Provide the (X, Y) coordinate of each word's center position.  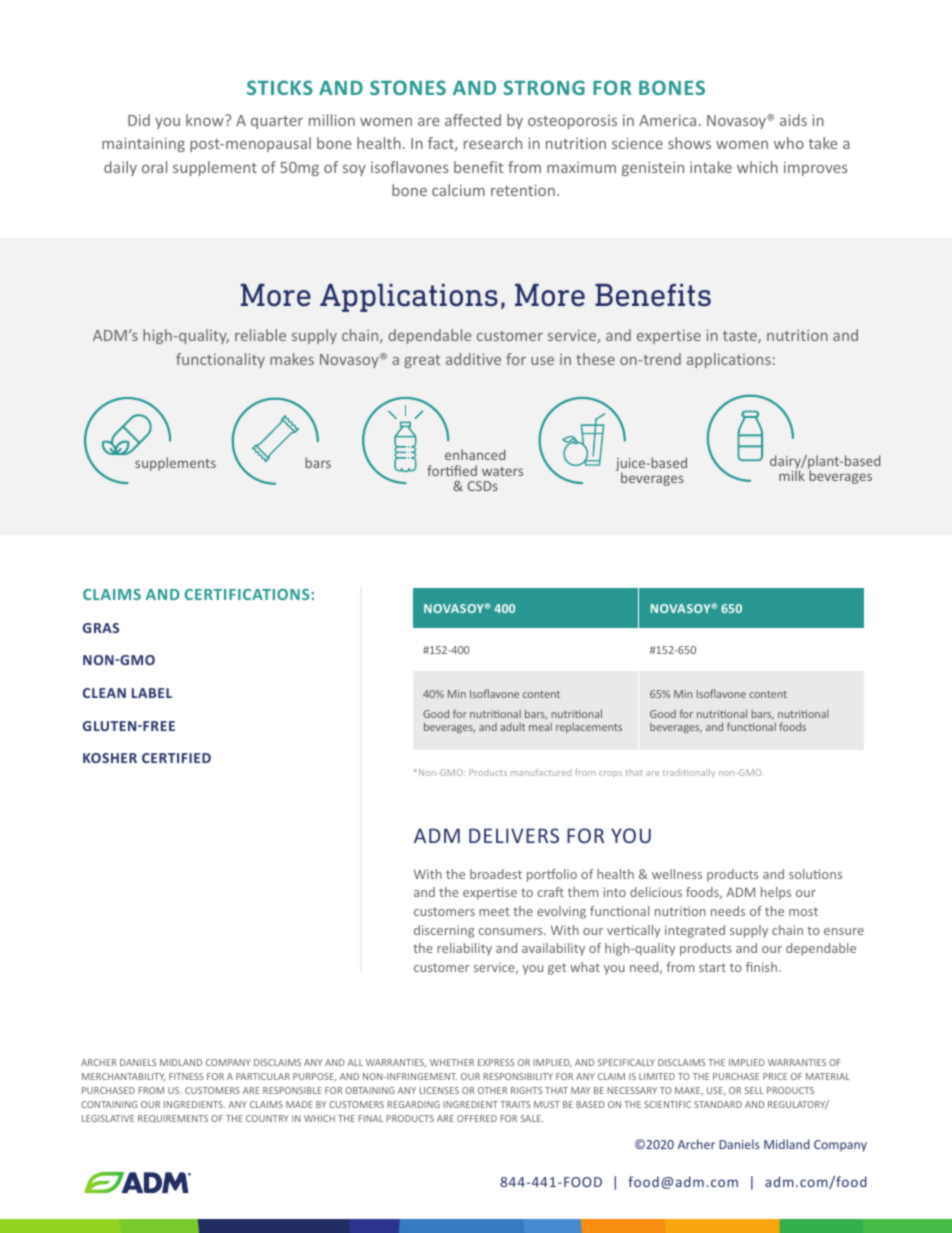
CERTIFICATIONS (248, 594)
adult (512, 727)
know (206, 120)
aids (793, 120)
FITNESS (186, 1076)
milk (792, 475)
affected (473, 120)
